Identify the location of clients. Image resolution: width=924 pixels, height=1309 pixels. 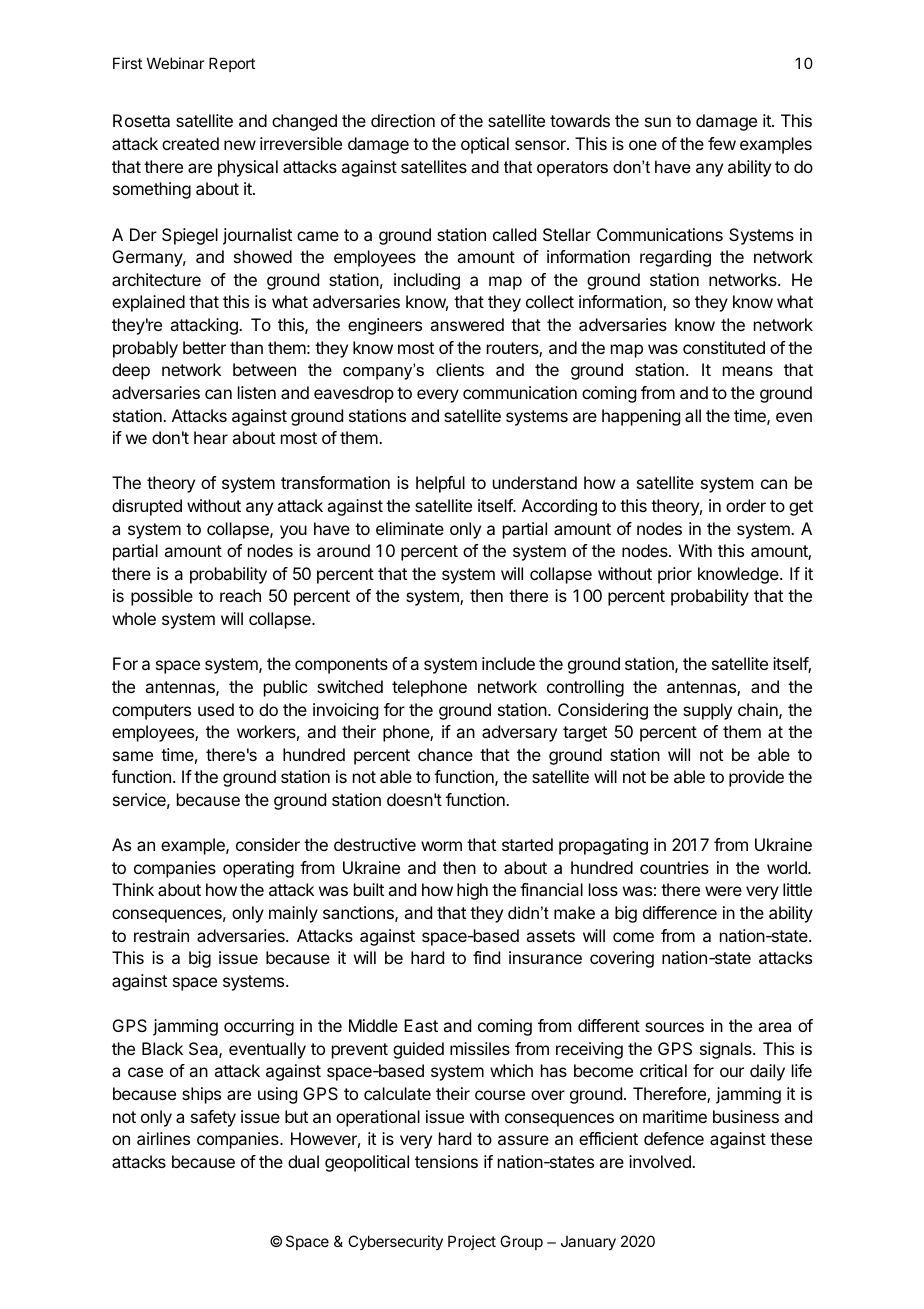
(460, 369).
